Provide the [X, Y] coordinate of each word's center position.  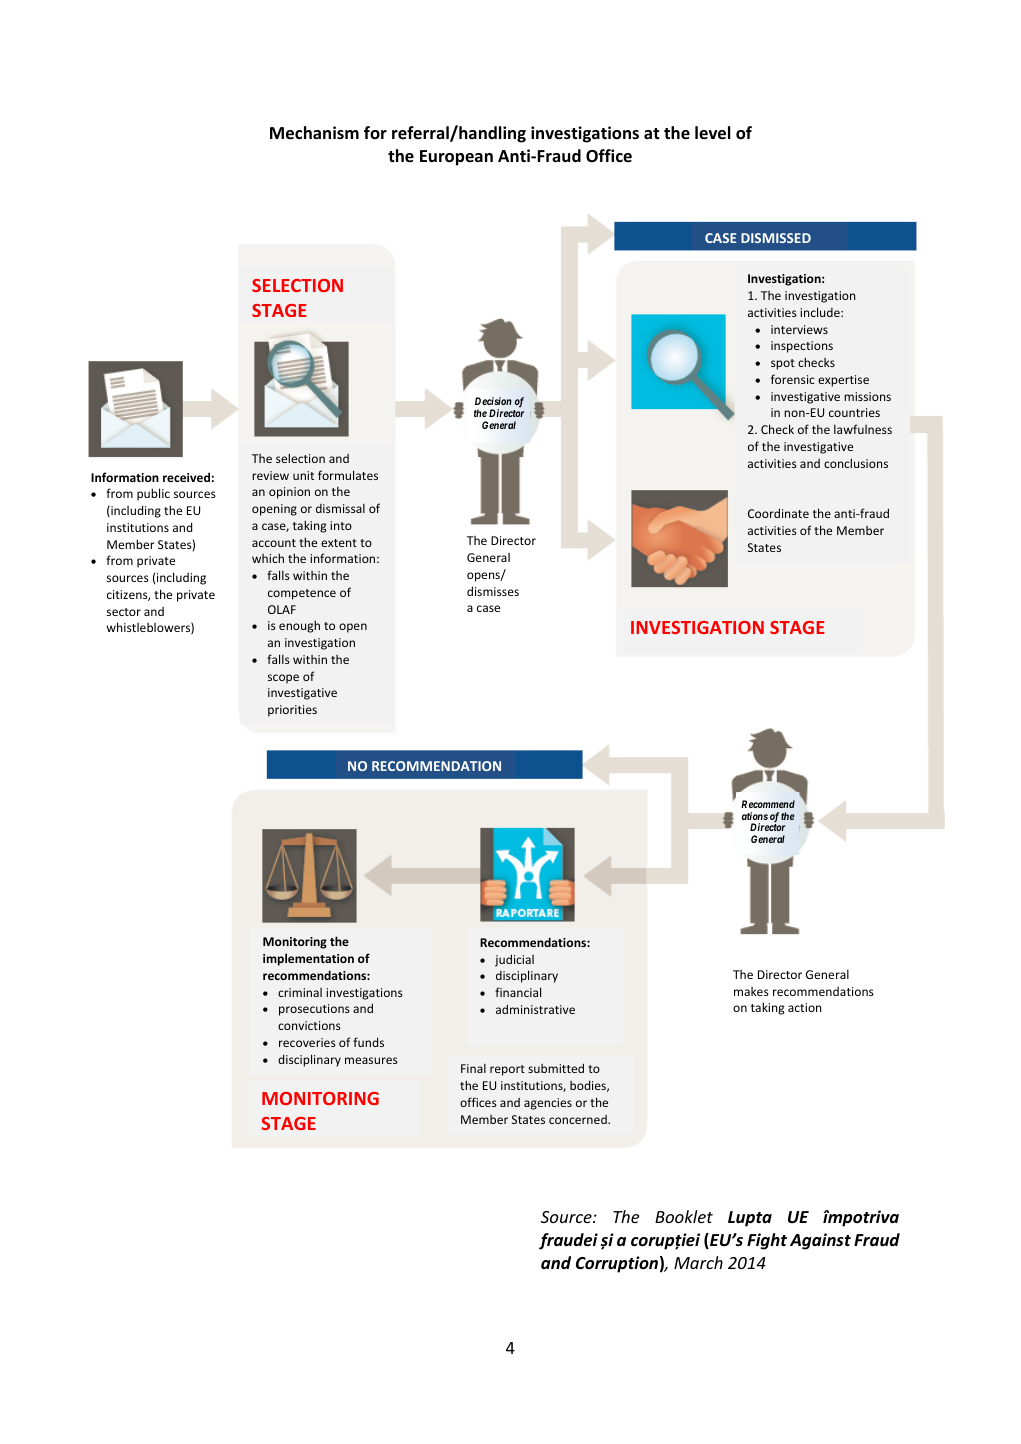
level [713, 133]
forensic [793, 379]
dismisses [493, 591]
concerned [579, 1119]
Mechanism [314, 133]
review [270, 475]
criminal [300, 992]
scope [283, 679]
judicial [514, 960]
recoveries [307, 1042]
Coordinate [778, 513]
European [456, 158]
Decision [493, 401]
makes [751, 991]
